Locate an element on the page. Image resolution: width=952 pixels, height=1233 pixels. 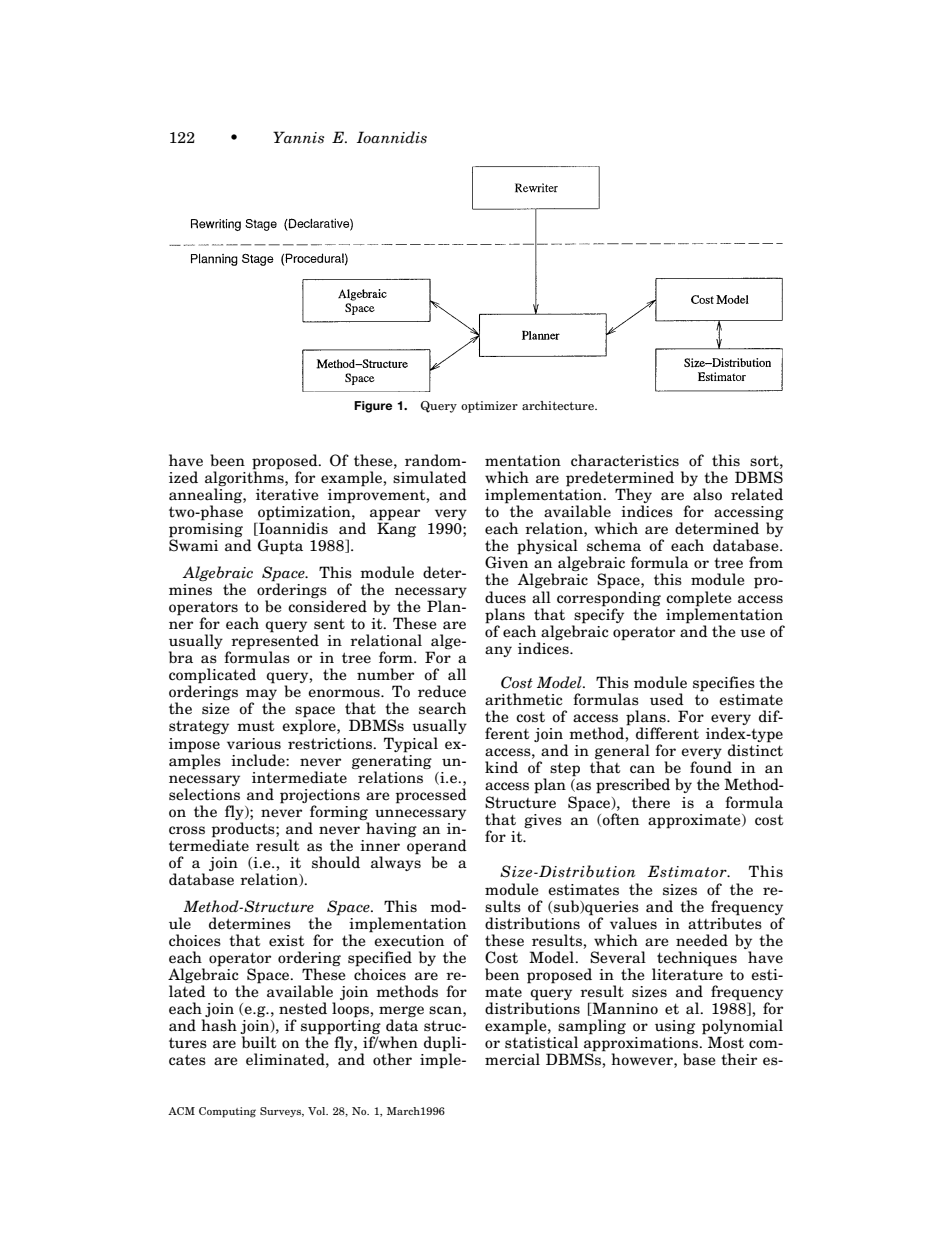
complete is located at coordinates (698, 599).
